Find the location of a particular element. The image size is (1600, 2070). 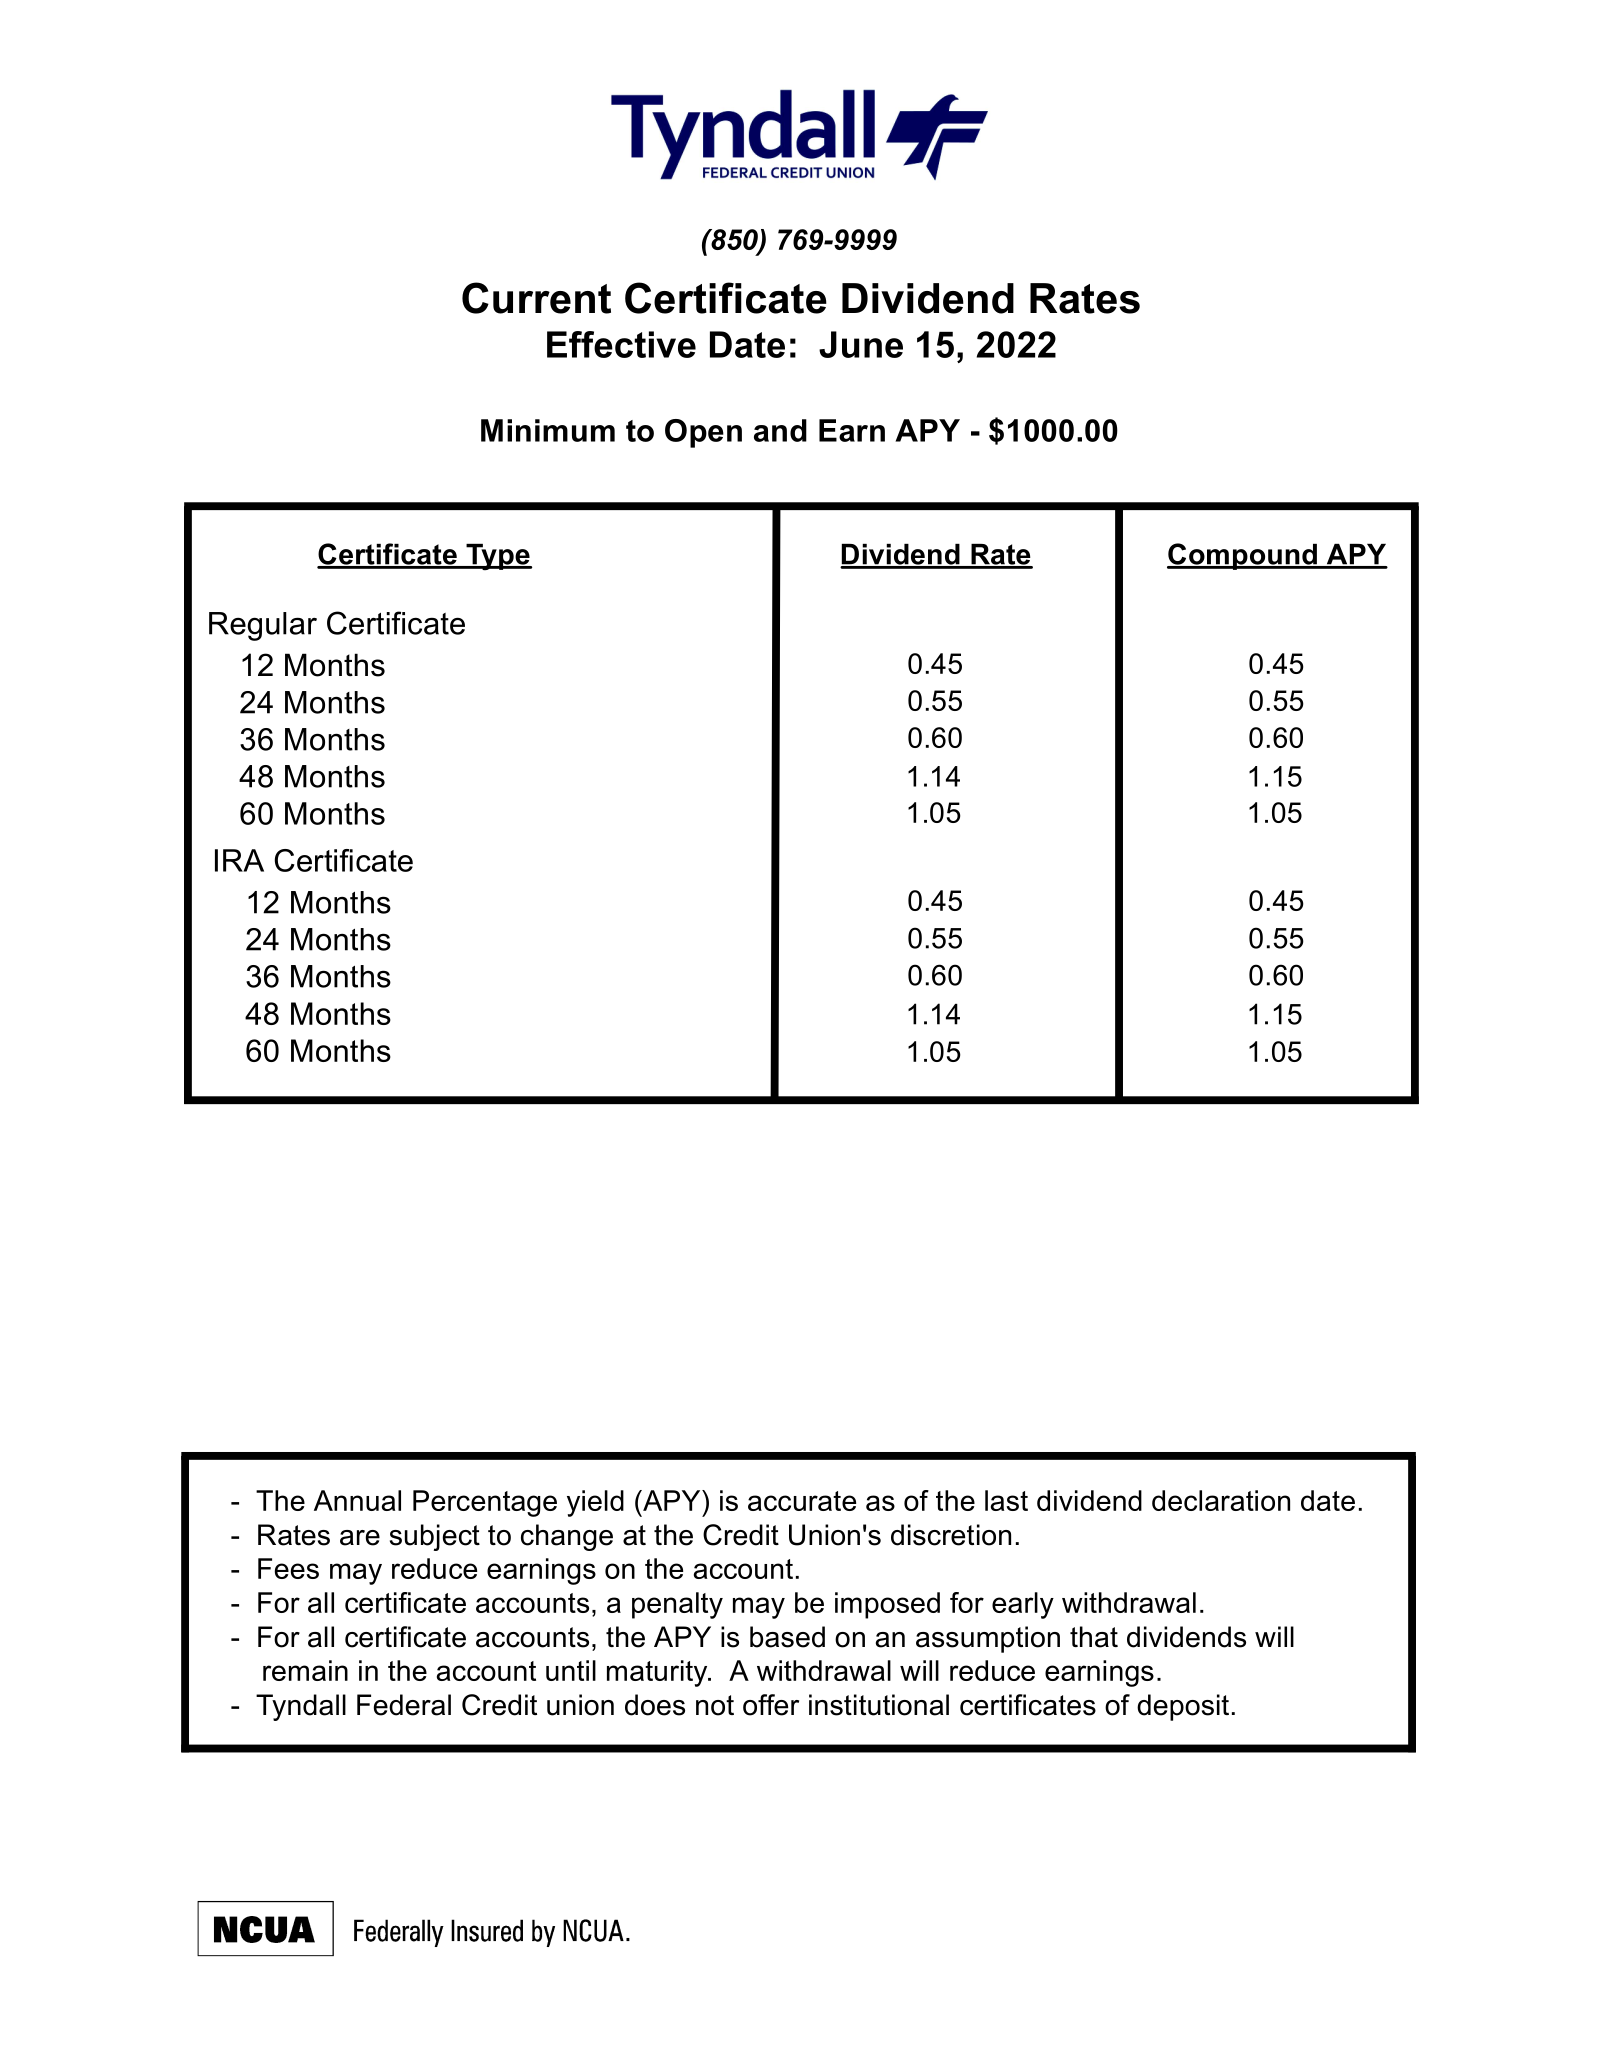

Annual is located at coordinates (357, 1500).
